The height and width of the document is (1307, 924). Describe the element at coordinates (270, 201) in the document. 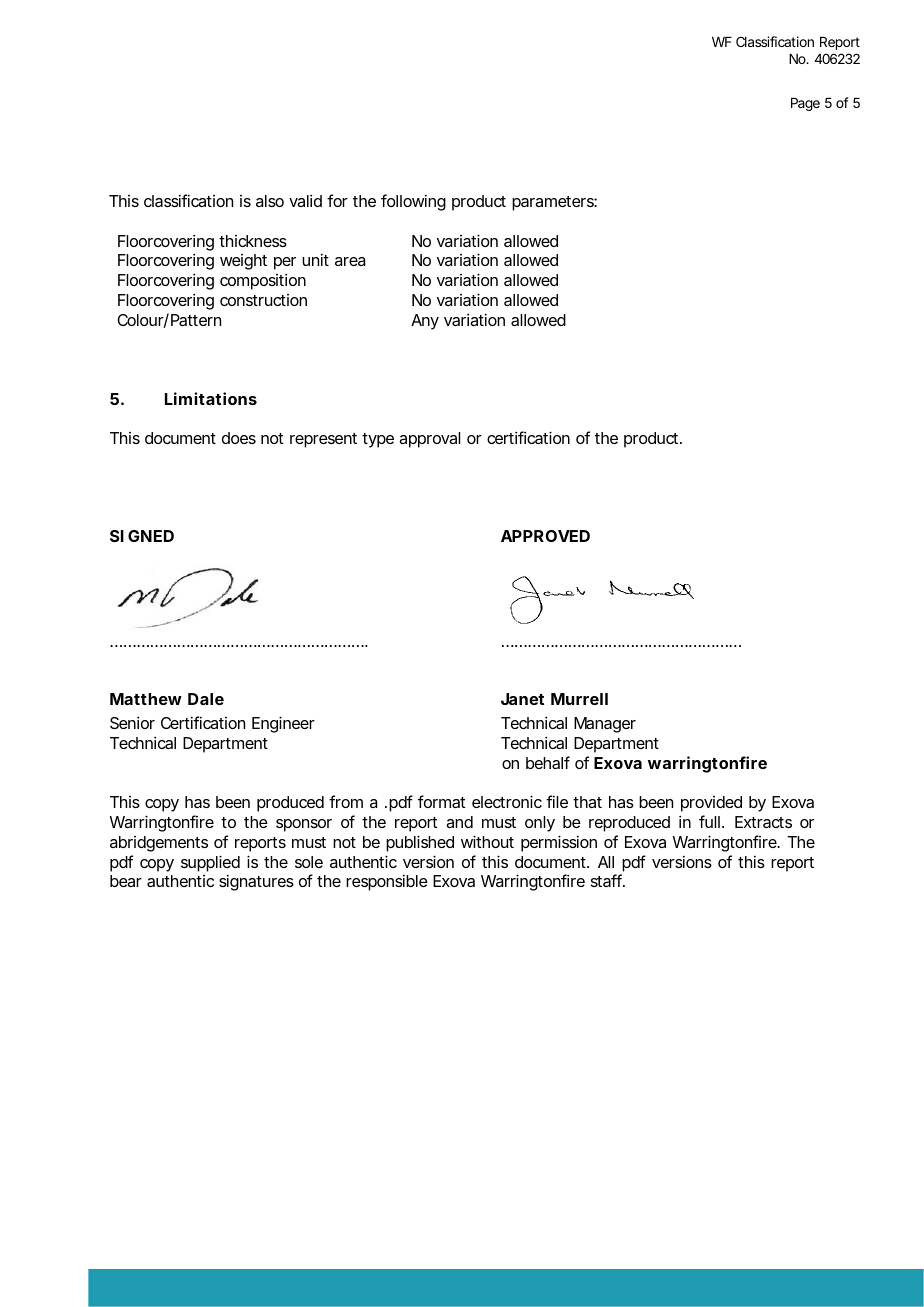

I see `also` at that location.
